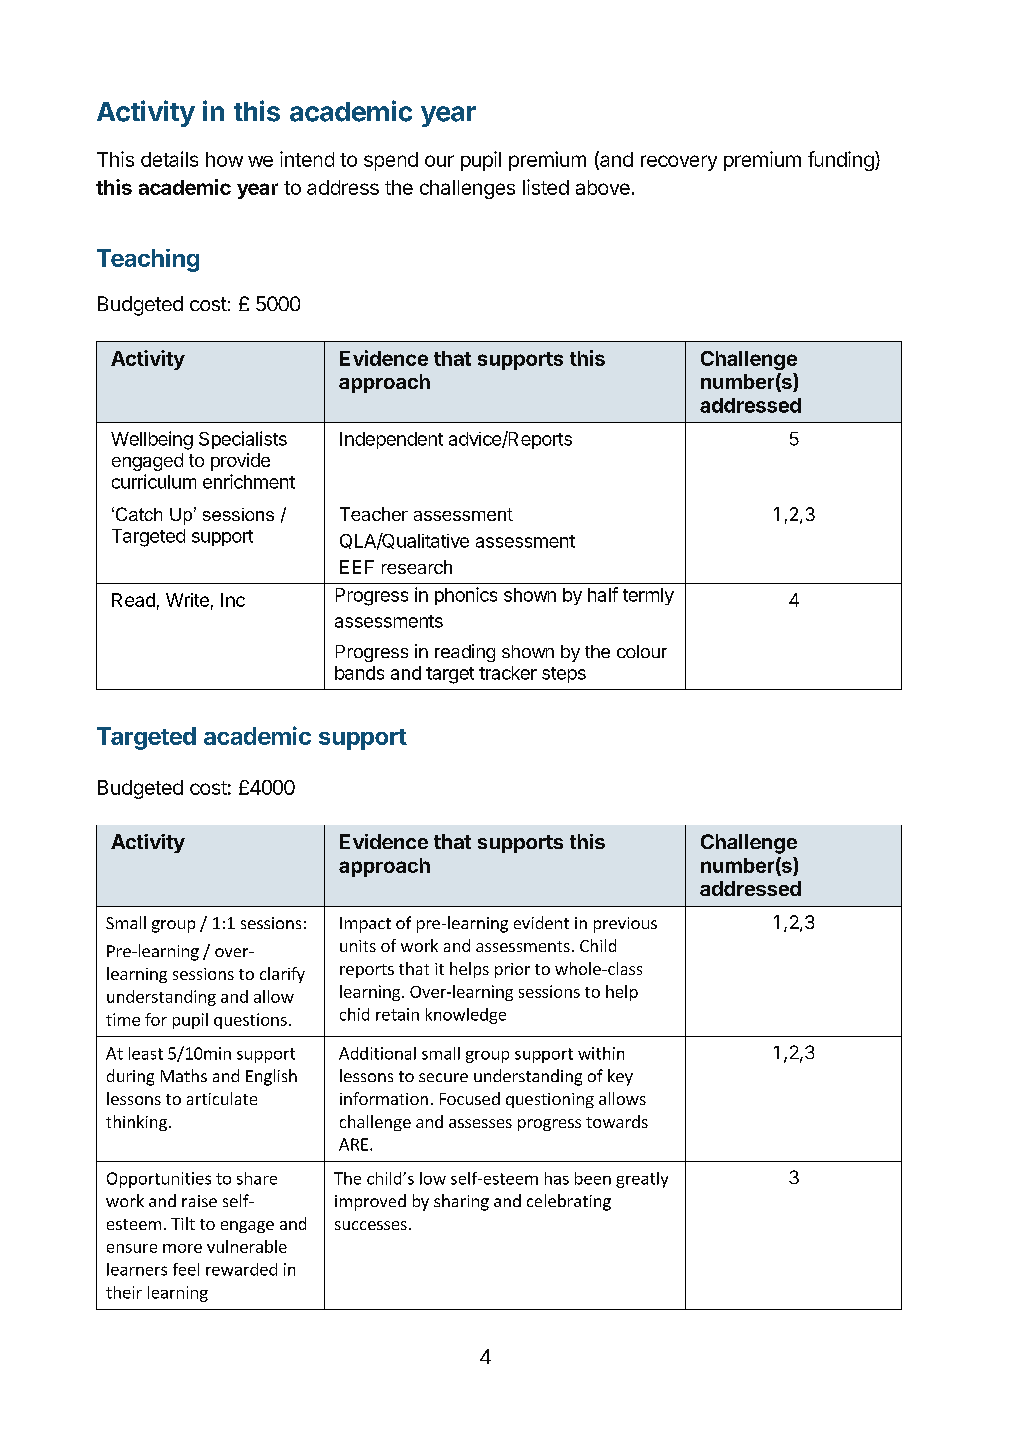  Describe the element at coordinates (461, 1202) in the page. I see `sharing` at that location.
